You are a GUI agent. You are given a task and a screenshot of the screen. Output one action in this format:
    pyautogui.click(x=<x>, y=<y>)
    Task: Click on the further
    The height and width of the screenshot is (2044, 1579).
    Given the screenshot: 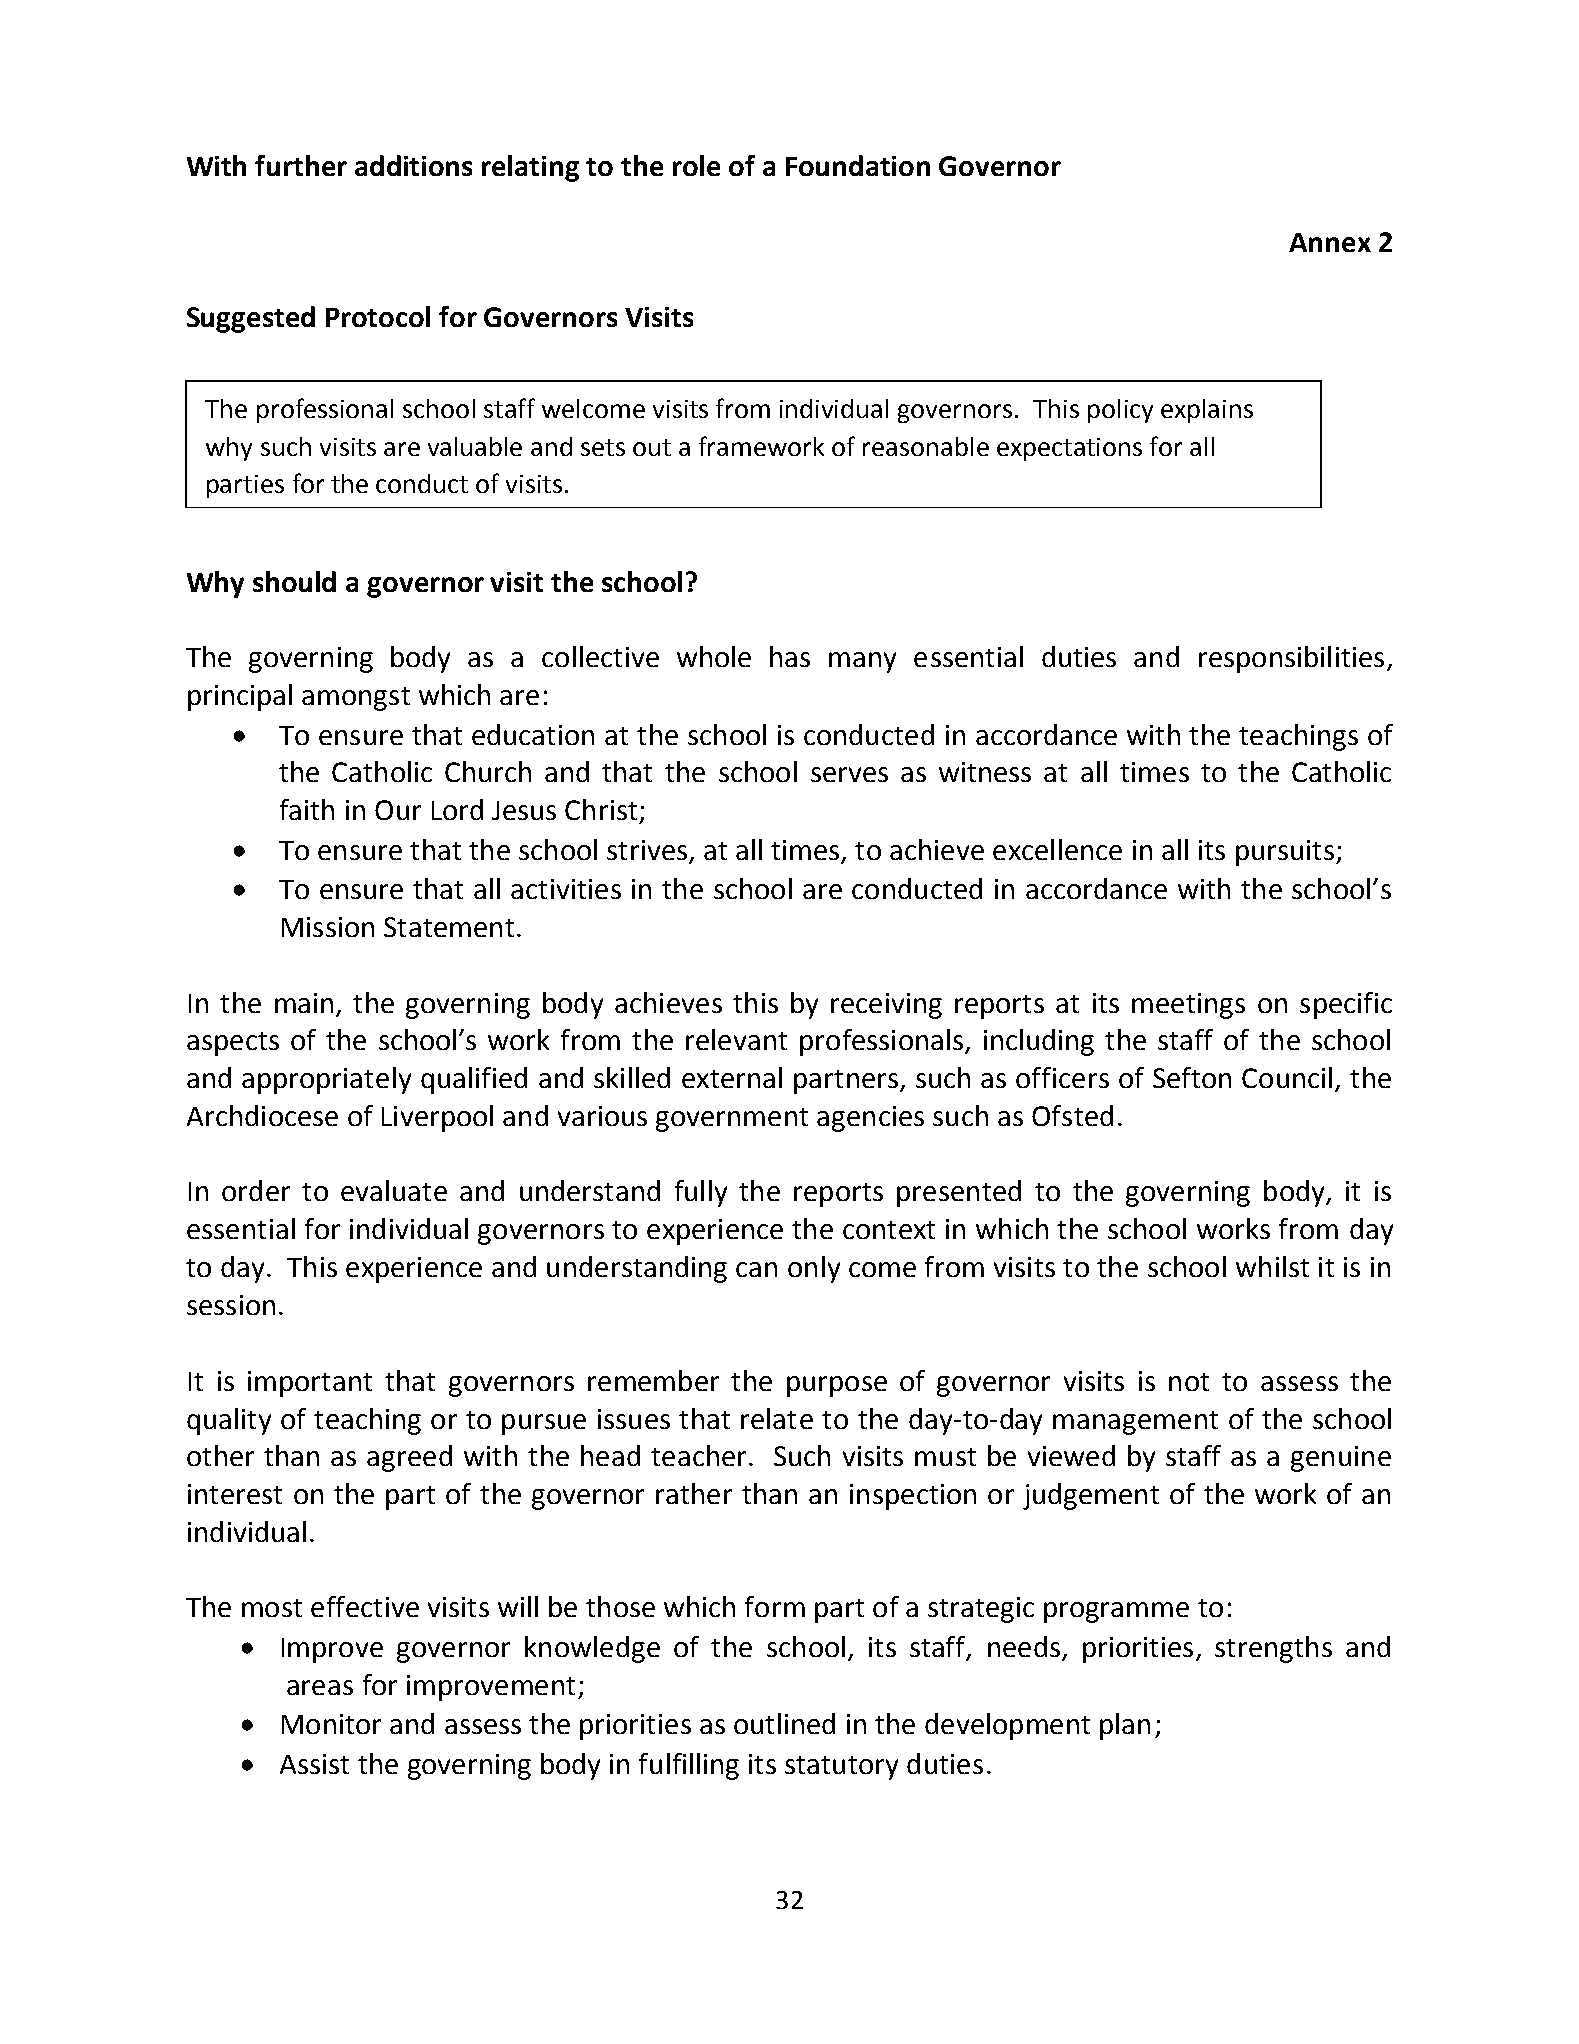 What is the action you would take?
    pyautogui.click(x=301, y=165)
